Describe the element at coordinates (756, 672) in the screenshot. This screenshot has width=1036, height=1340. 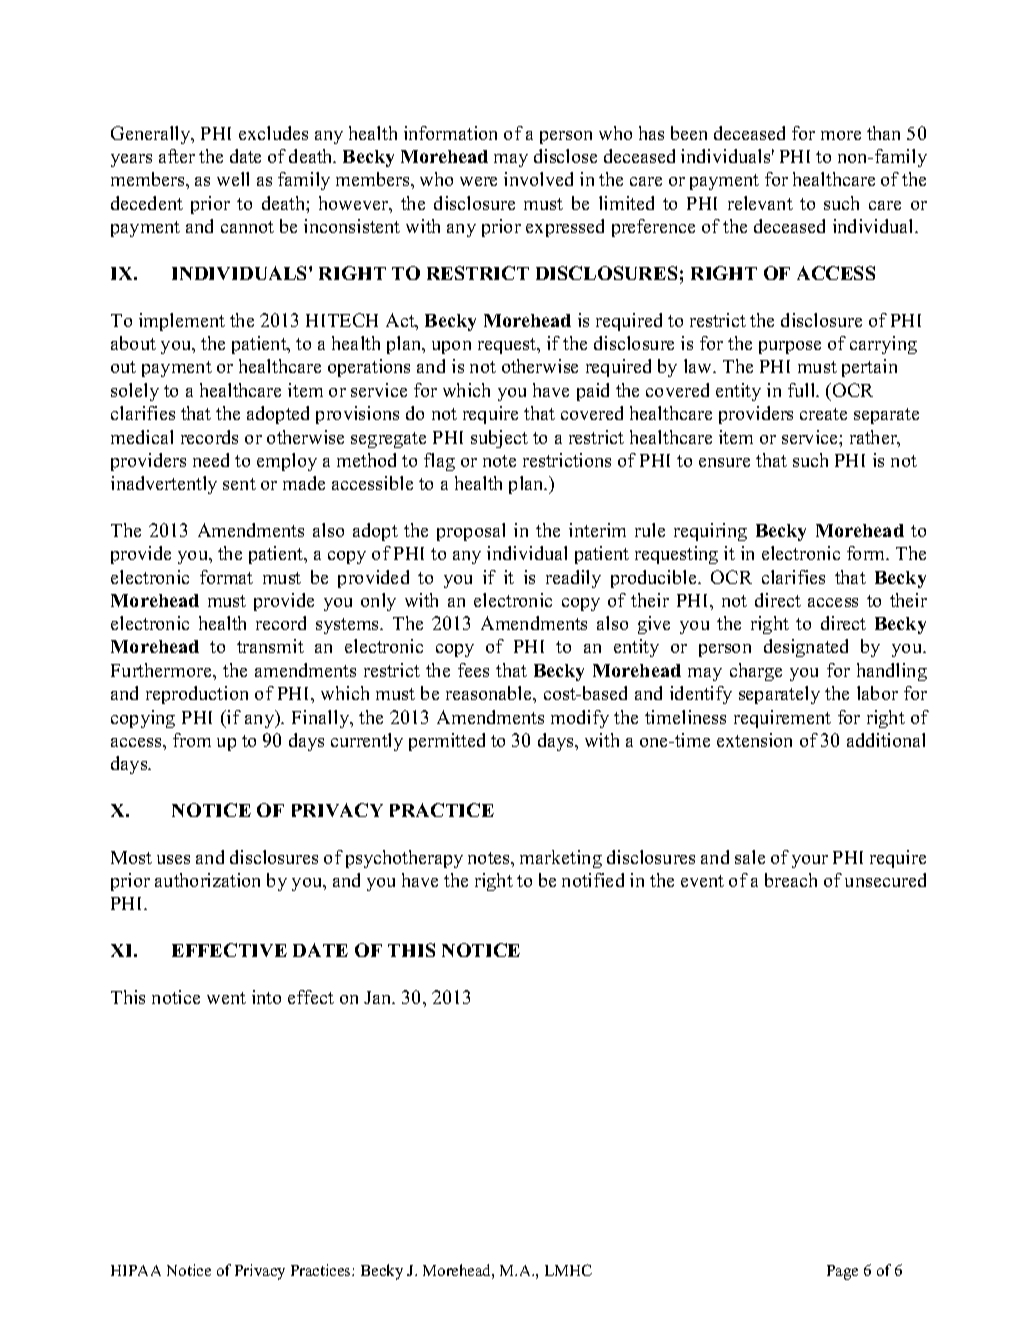
I see `charge` at that location.
